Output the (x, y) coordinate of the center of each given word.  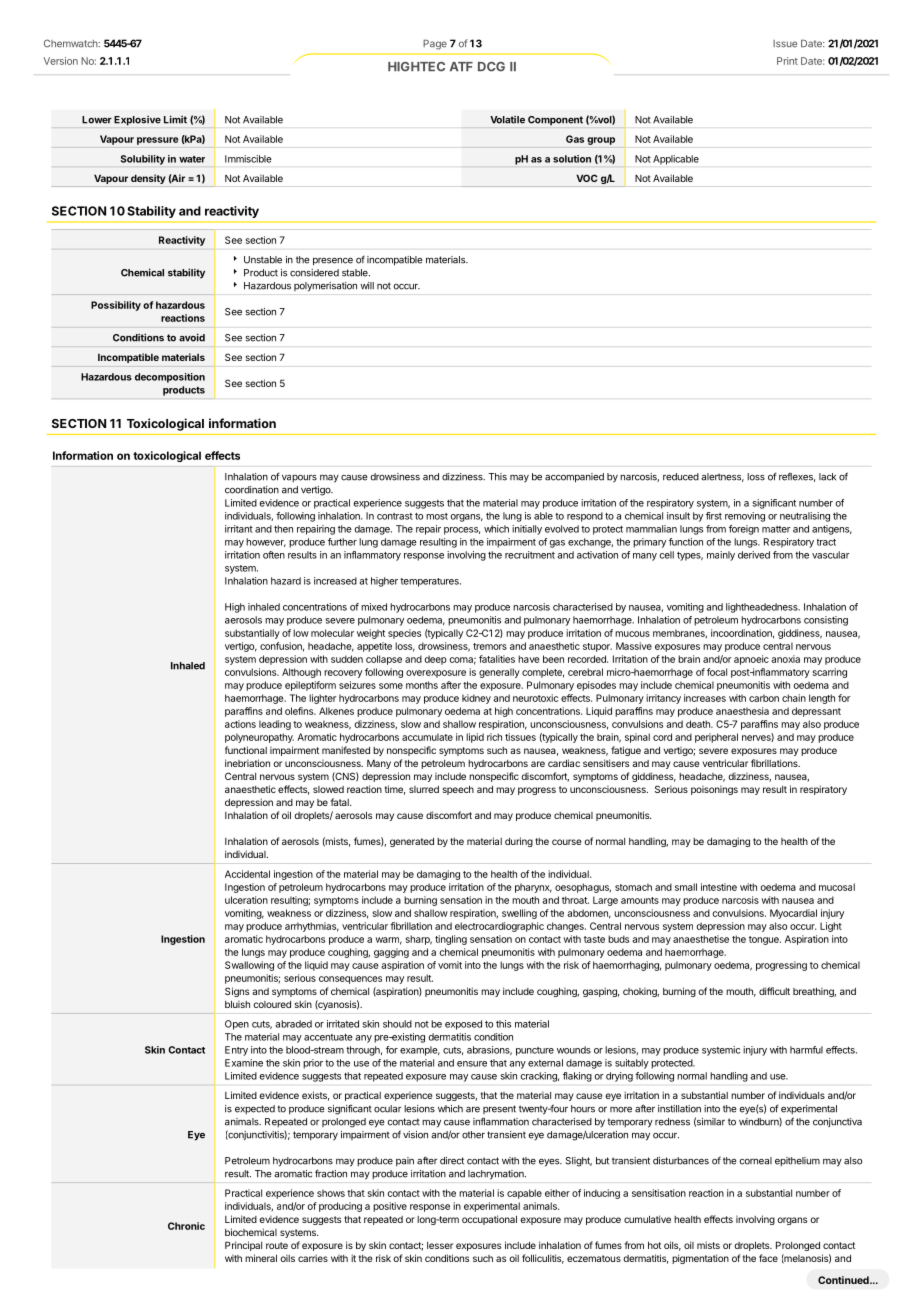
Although (301, 673)
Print (787, 61)
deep (436, 660)
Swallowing (249, 966)
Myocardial (793, 914)
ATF (461, 66)
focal (717, 672)
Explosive (137, 121)
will (367, 286)
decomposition (170, 378)
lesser (440, 1245)
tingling (451, 940)
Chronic (186, 1226)
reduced (681, 477)
